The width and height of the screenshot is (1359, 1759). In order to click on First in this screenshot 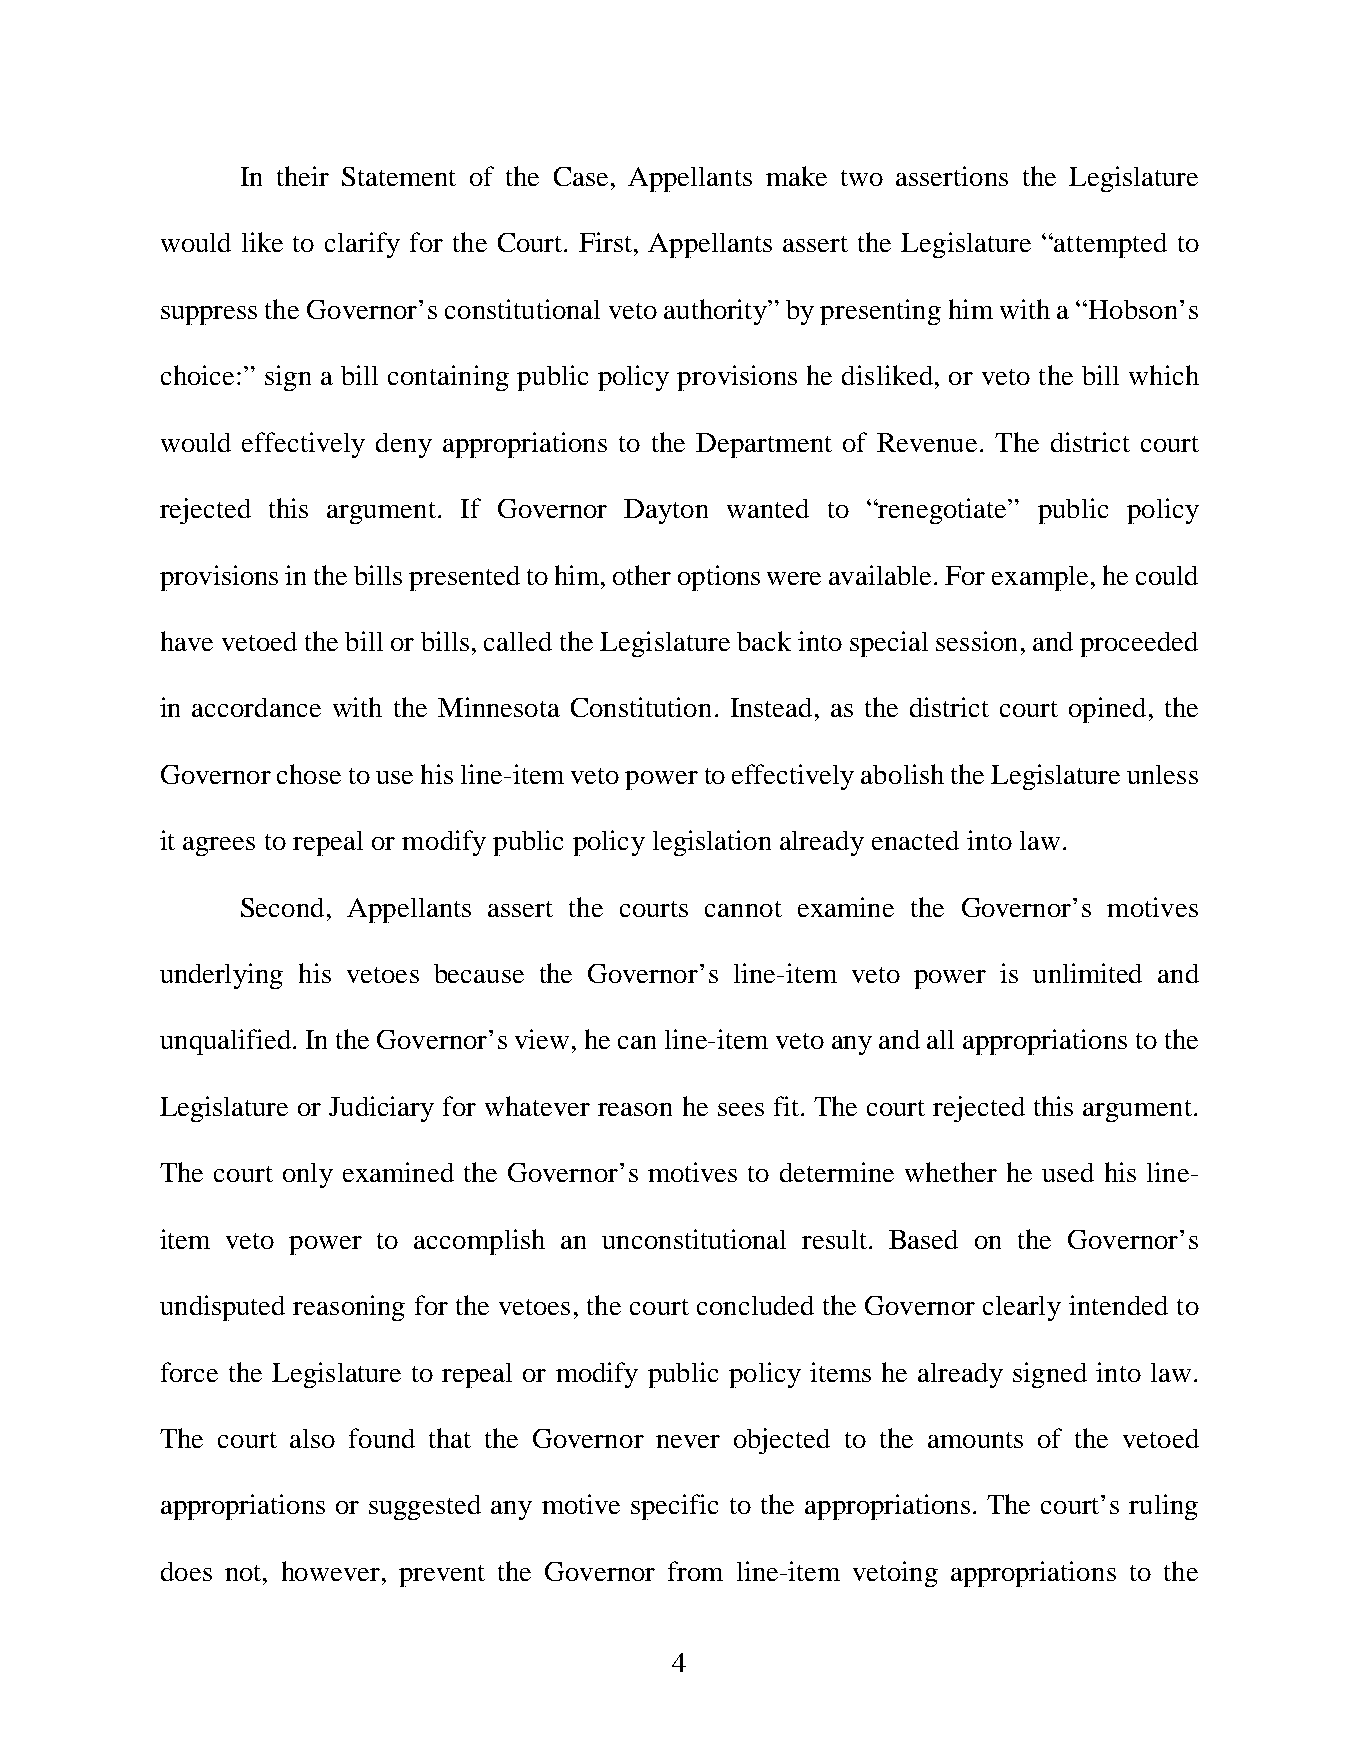, I will do `click(605, 242)`.
